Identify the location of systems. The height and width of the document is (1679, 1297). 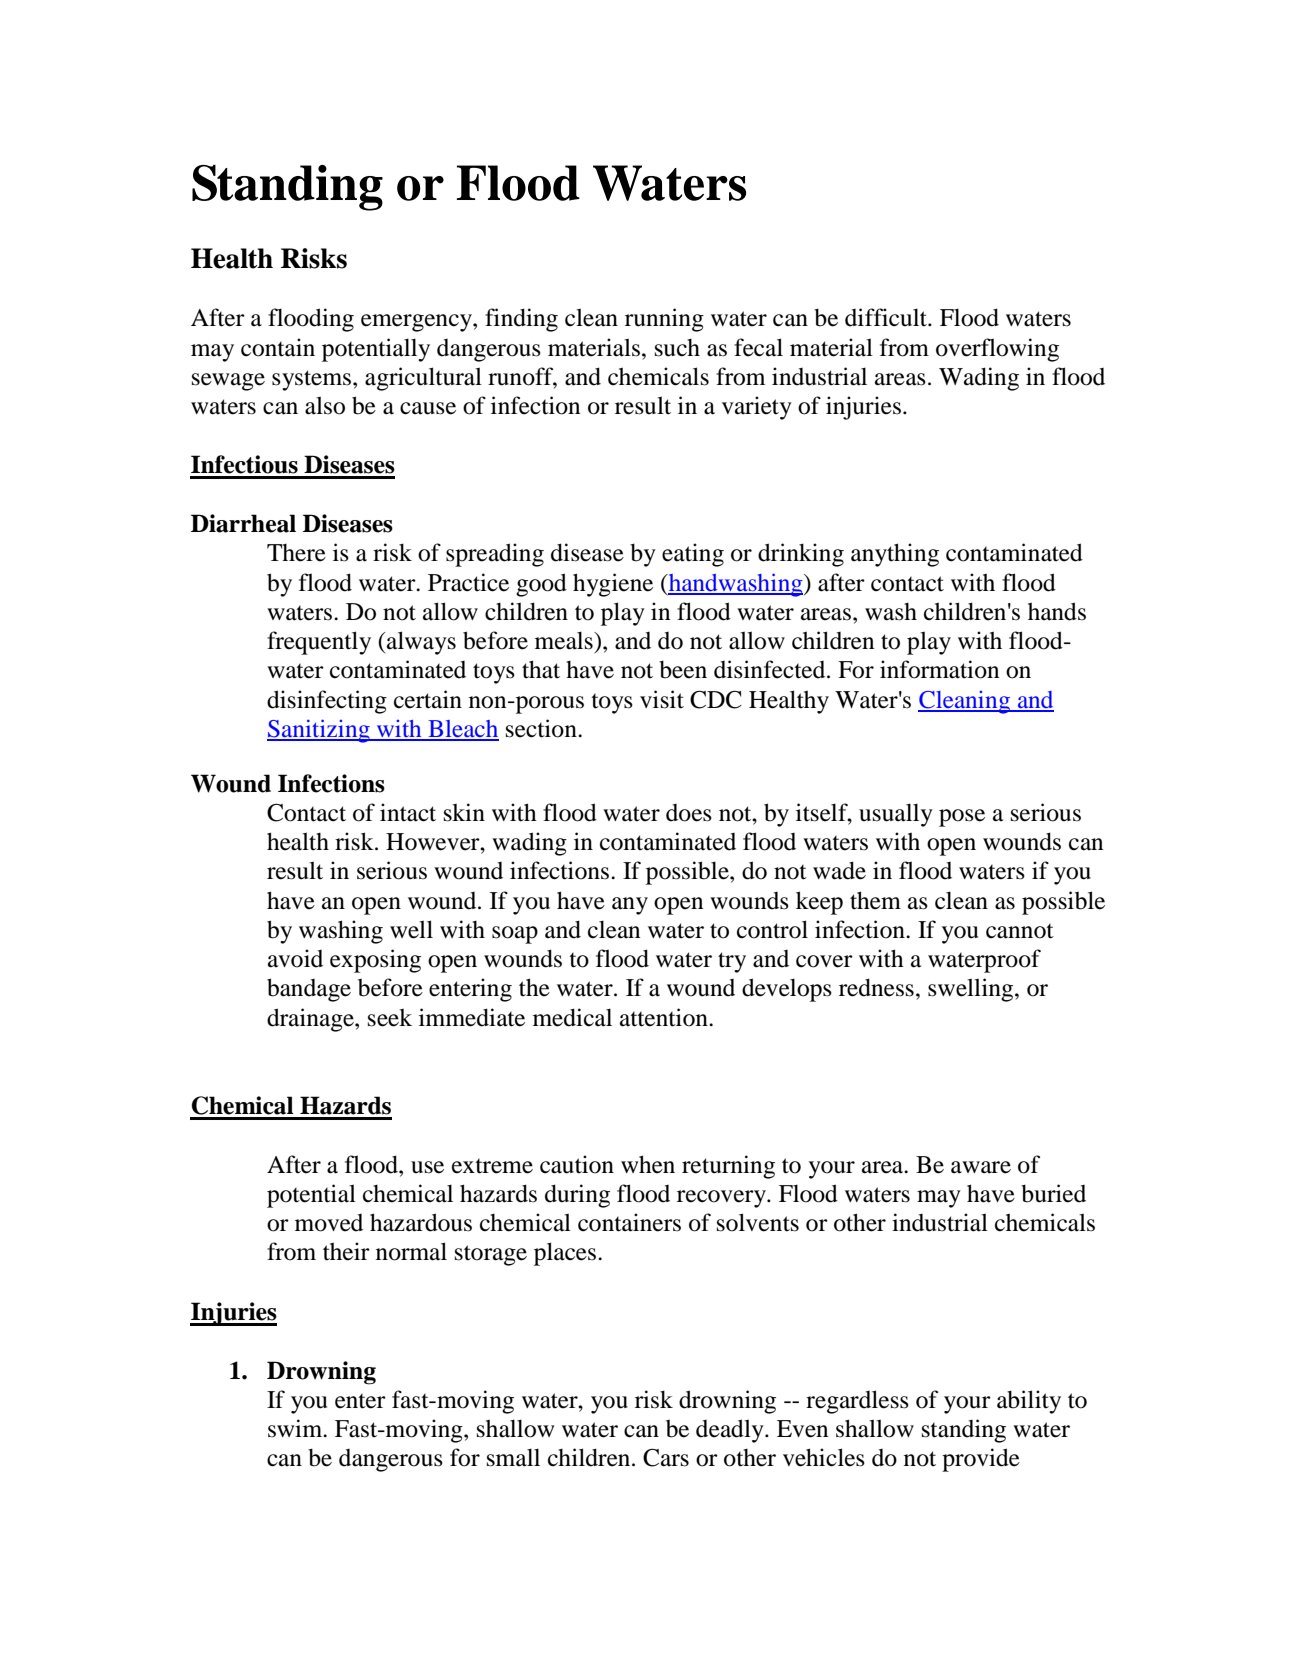
(313, 380).
